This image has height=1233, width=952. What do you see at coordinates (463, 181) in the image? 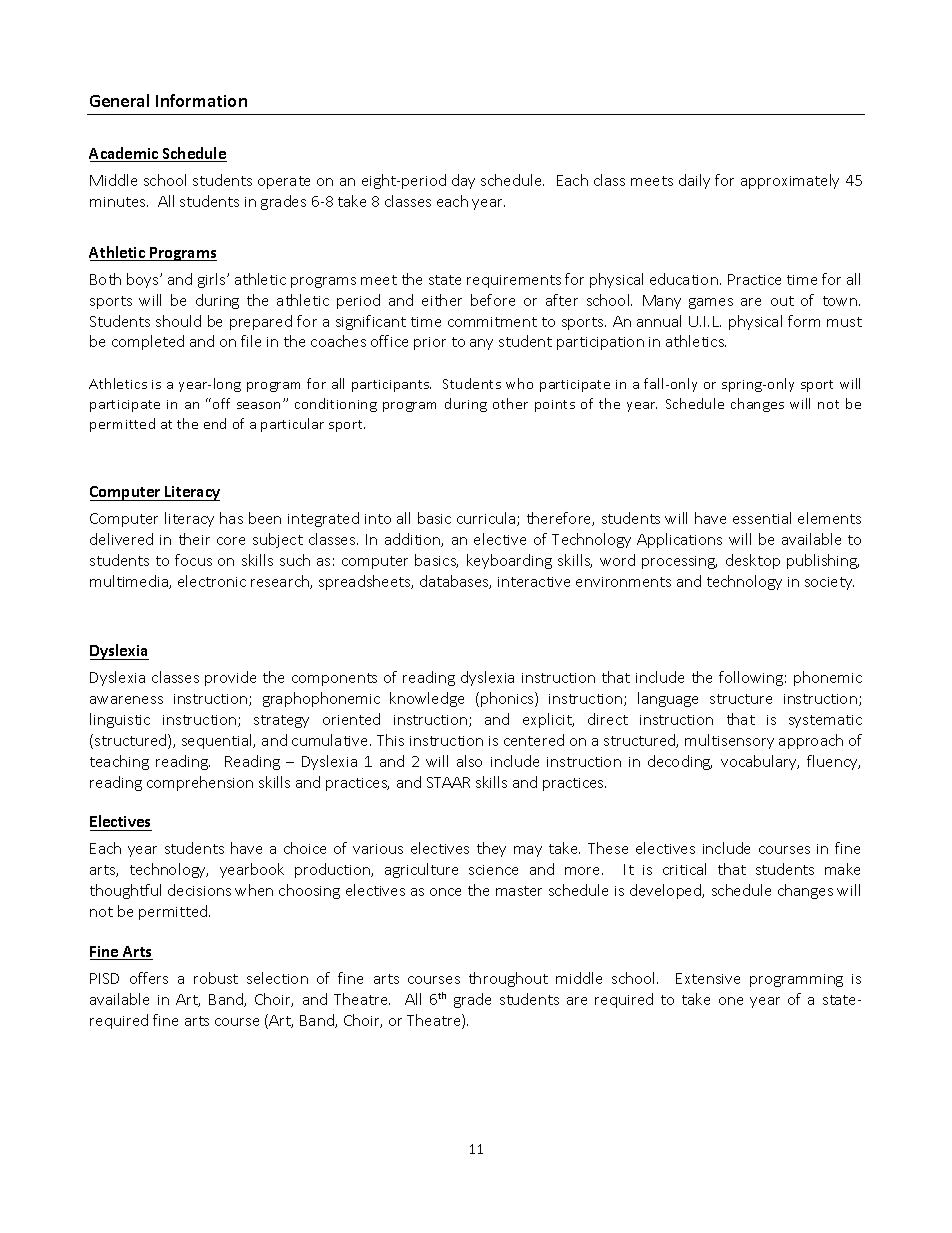
I see `day` at bounding box center [463, 181].
